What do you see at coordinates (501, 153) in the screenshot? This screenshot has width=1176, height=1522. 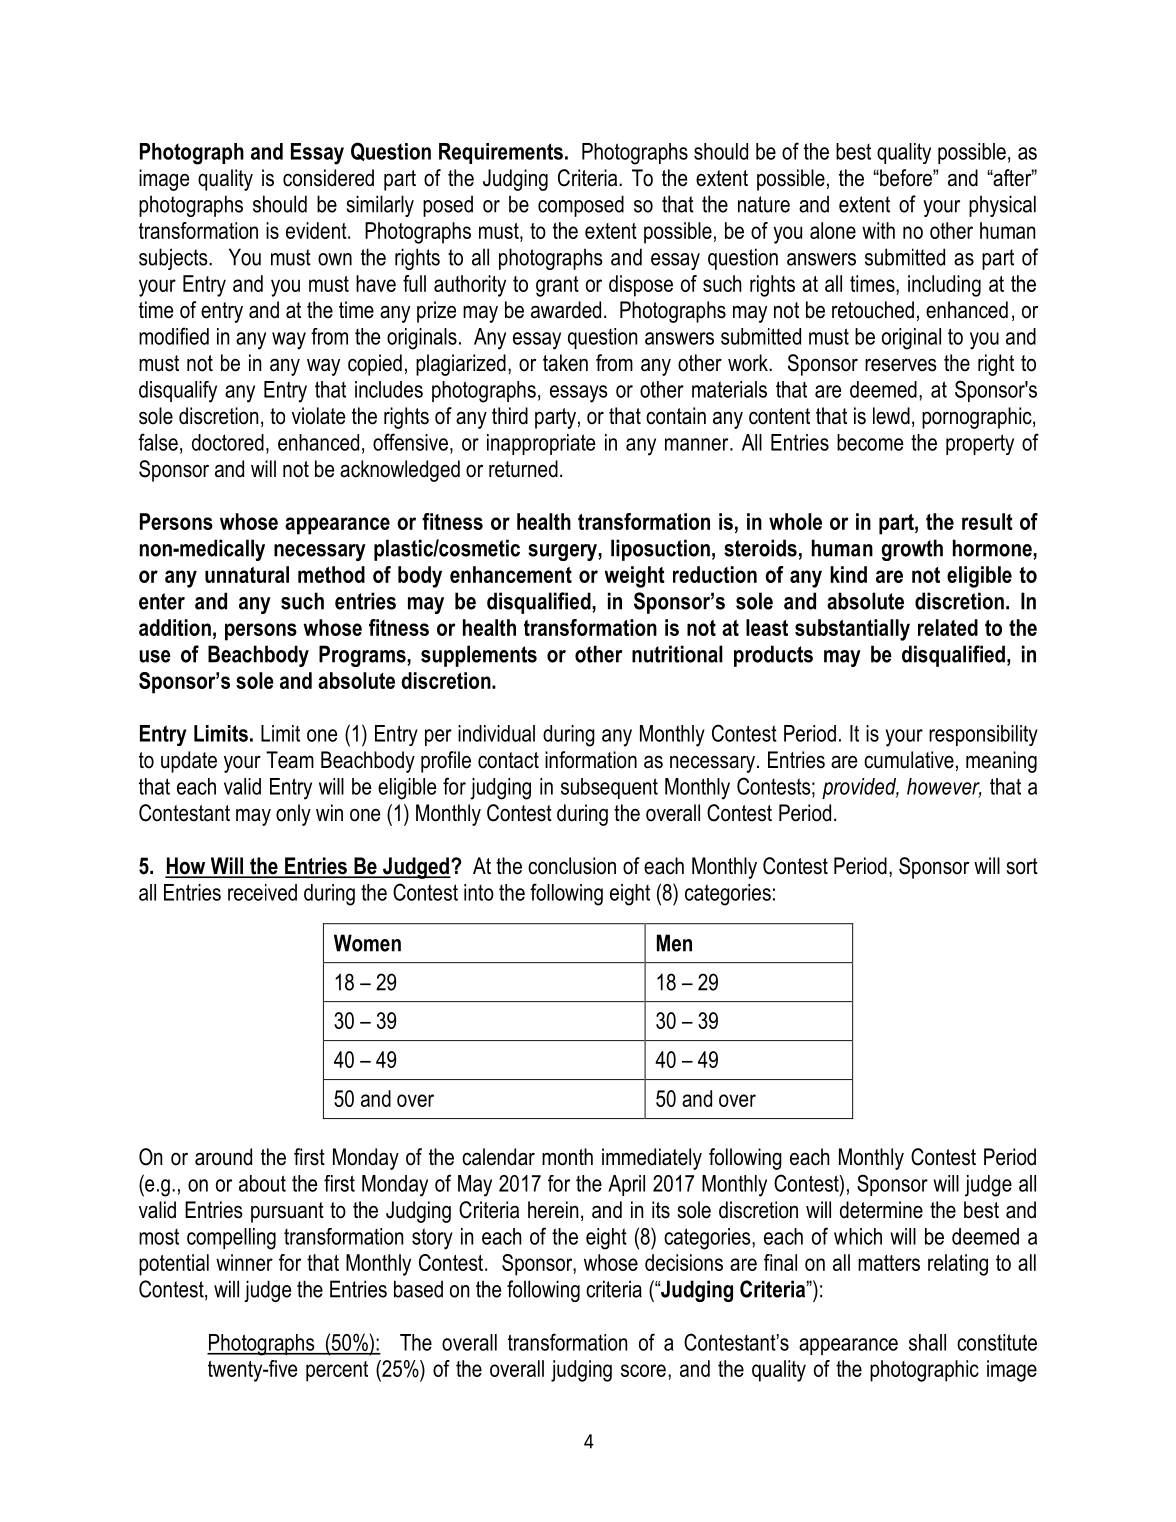 I see `Requirements` at bounding box center [501, 153].
